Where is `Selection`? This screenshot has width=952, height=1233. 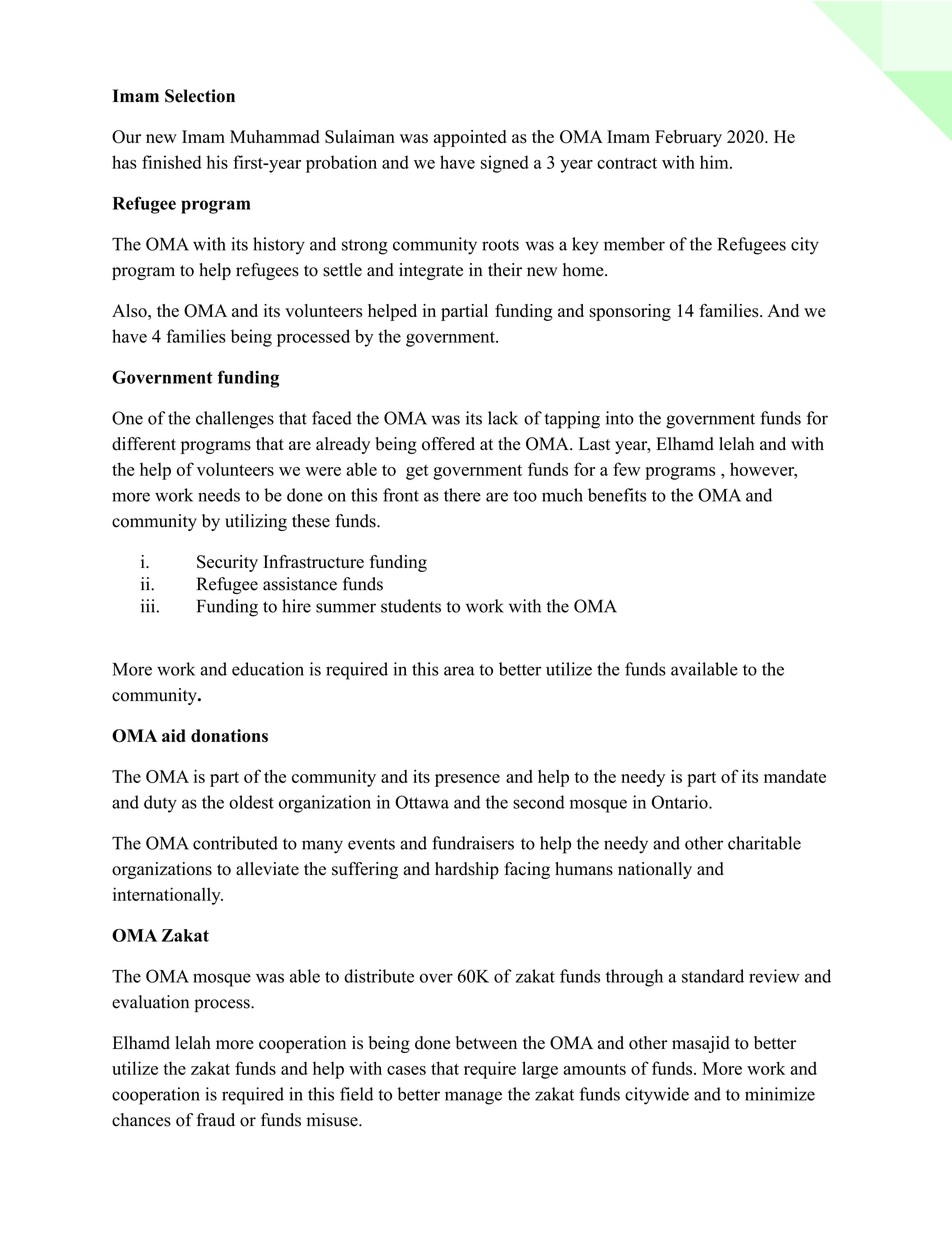 Selection is located at coordinates (200, 96).
